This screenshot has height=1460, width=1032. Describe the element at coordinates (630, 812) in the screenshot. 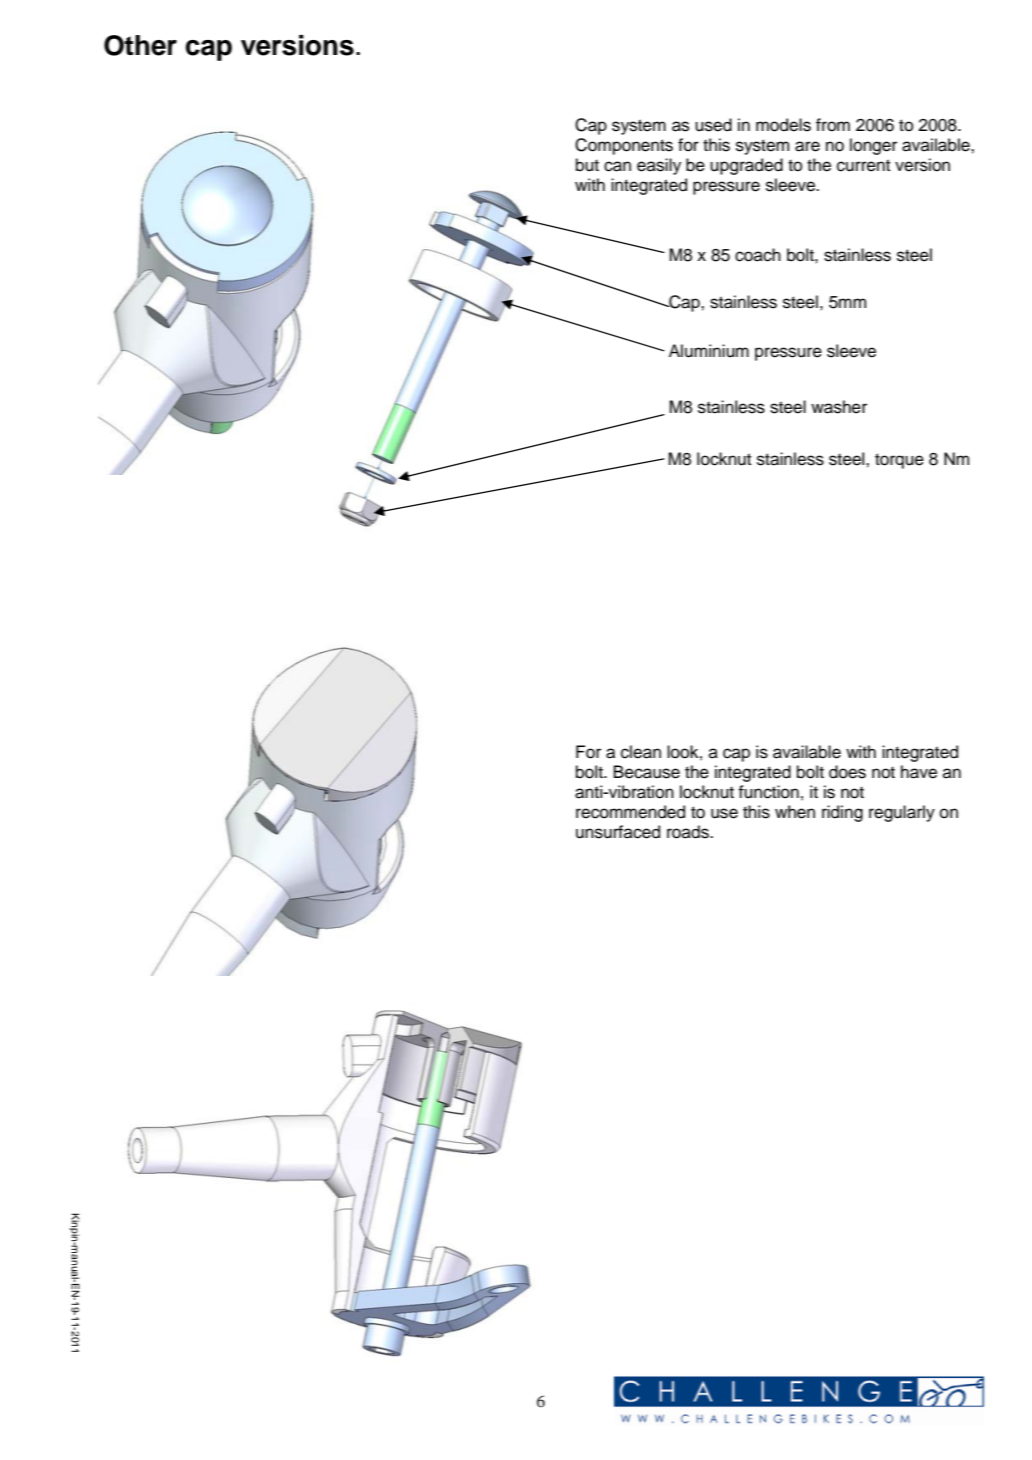

I see `recommended` at that location.
